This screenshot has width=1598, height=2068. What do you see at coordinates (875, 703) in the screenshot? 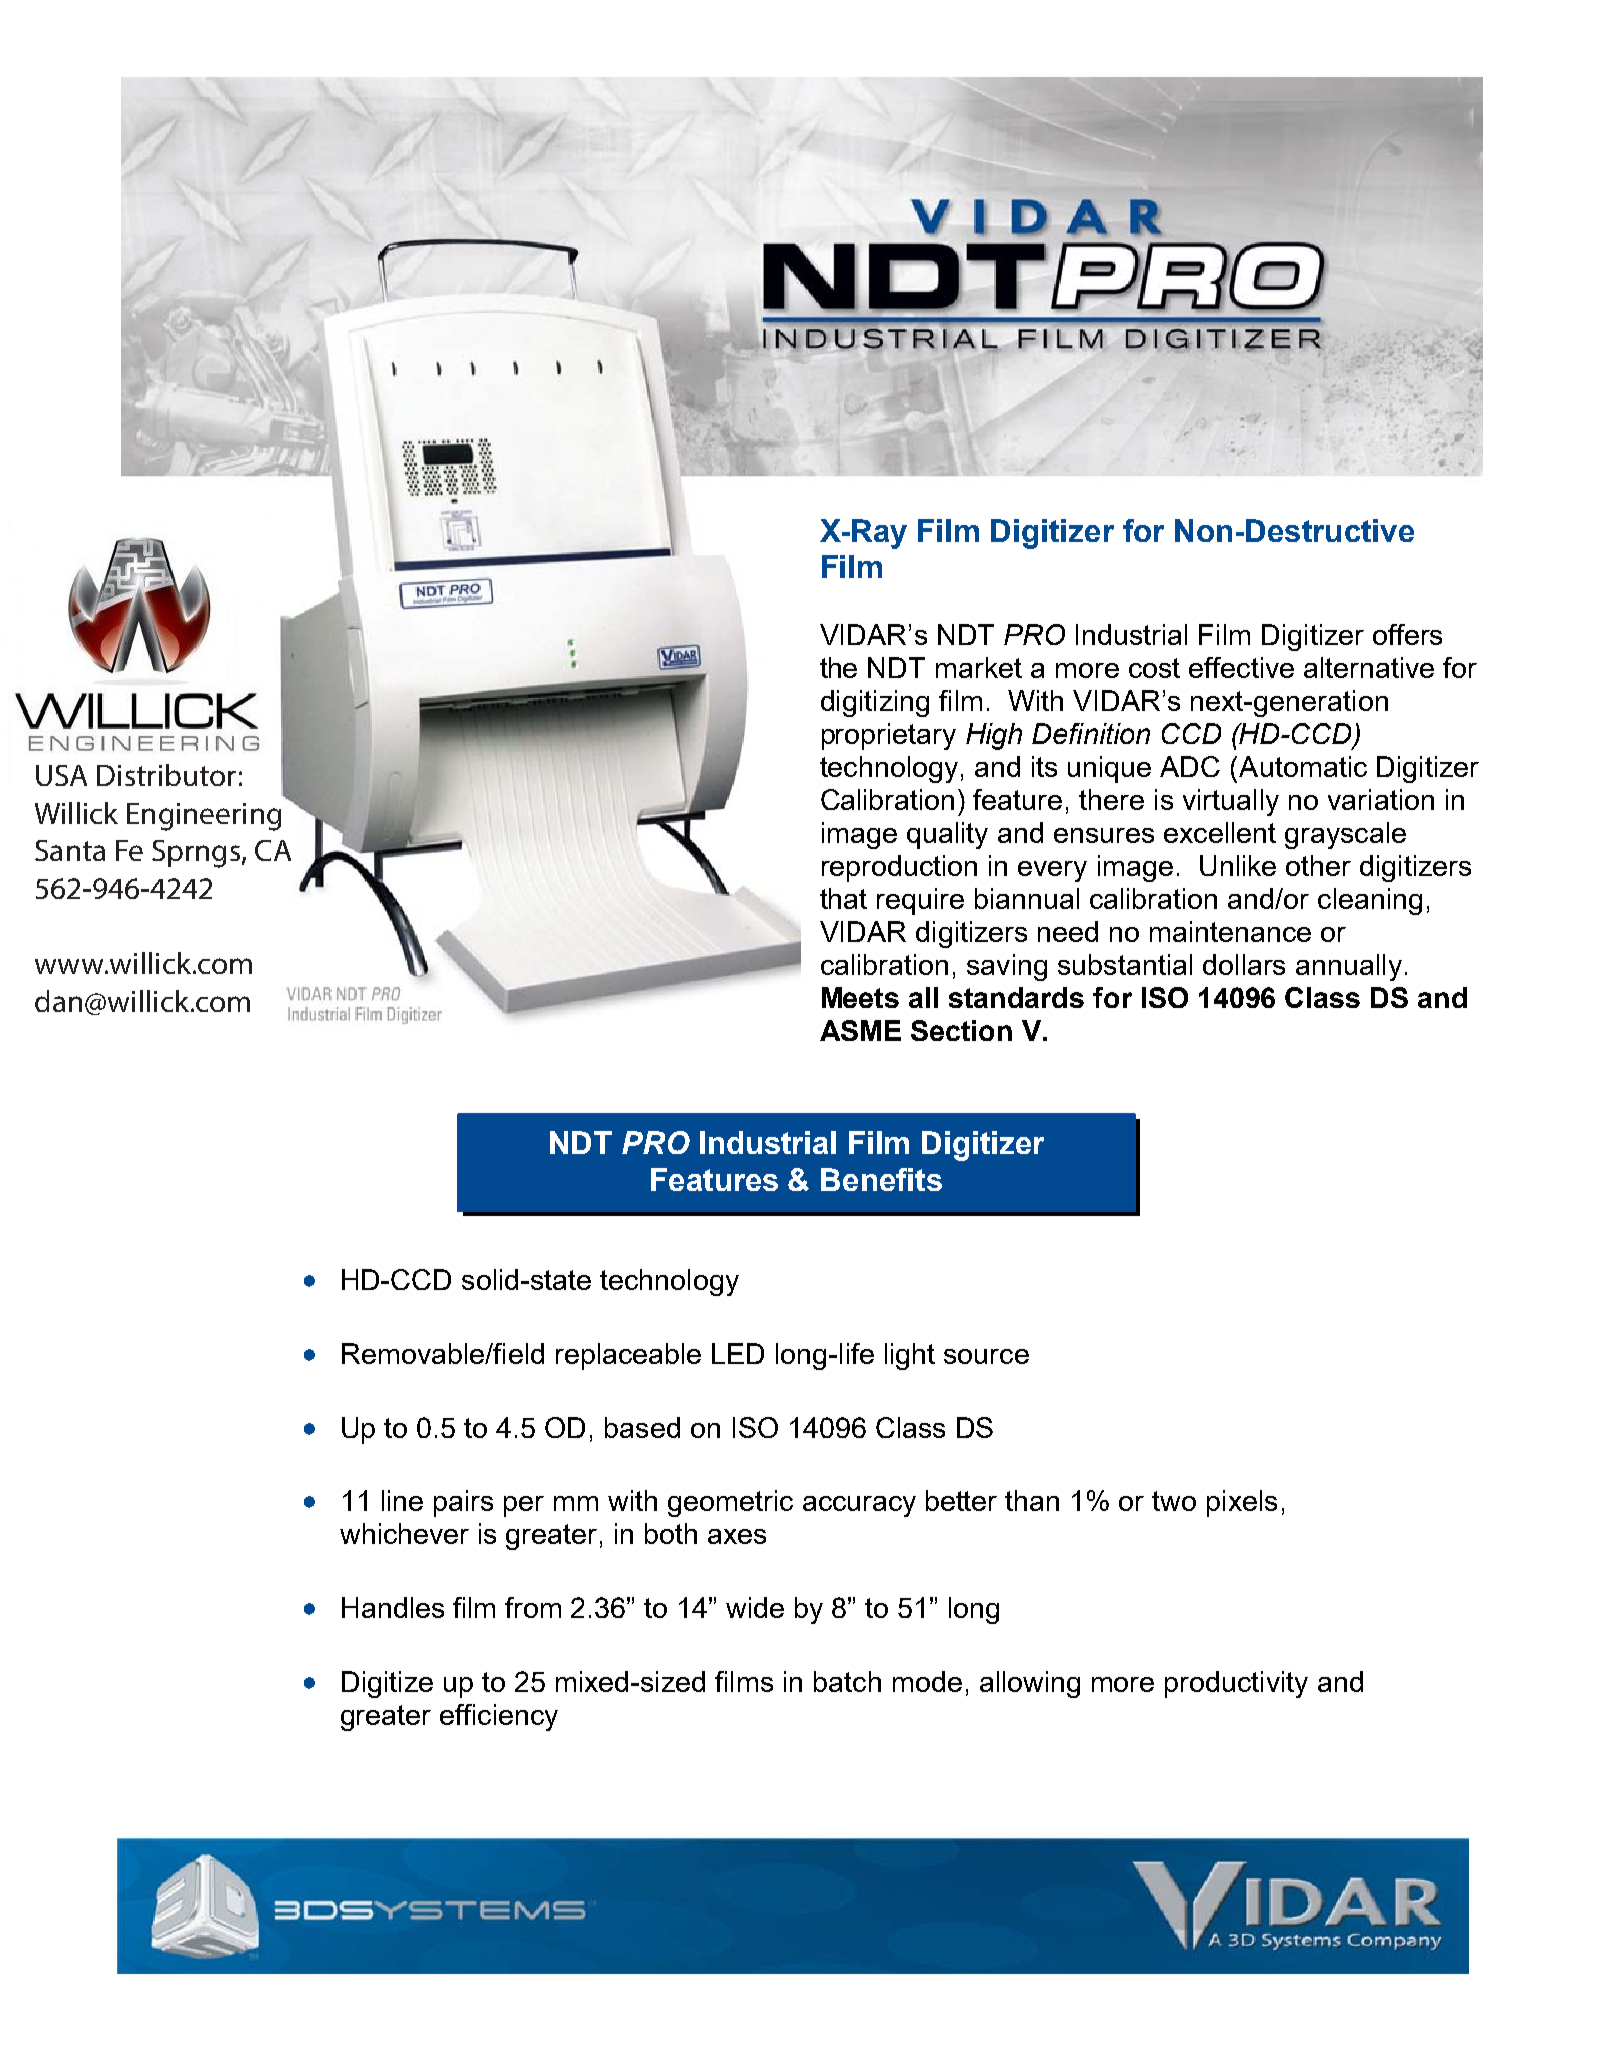
I see `digitizing` at bounding box center [875, 703].
